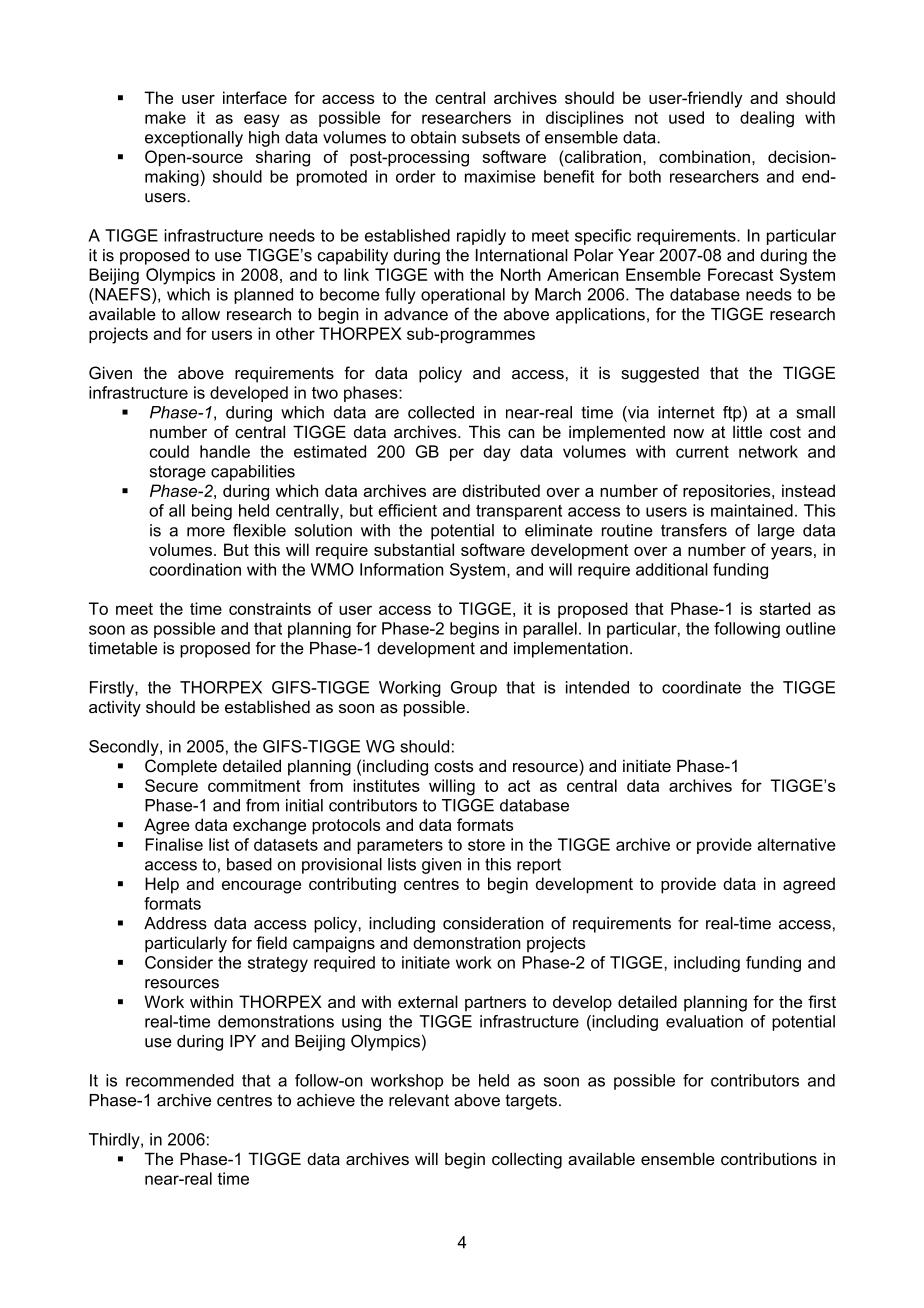 The height and width of the screenshot is (1308, 924). Describe the element at coordinates (491, 137) in the screenshot. I see `subsets` at that location.
